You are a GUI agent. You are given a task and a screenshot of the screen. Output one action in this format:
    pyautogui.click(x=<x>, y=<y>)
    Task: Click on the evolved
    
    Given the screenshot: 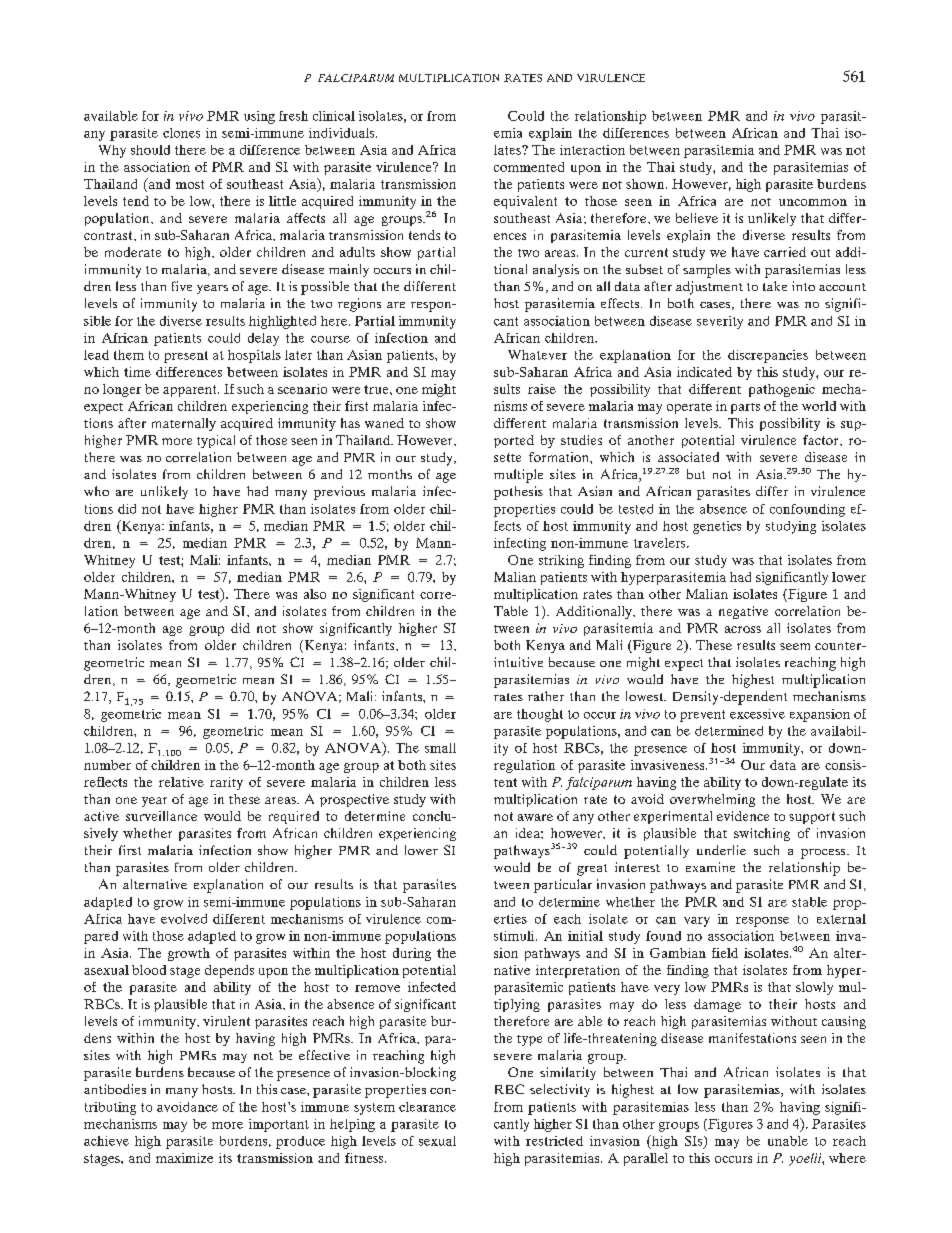 What is the action you would take?
    pyautogui.click(x=184, y=919)
